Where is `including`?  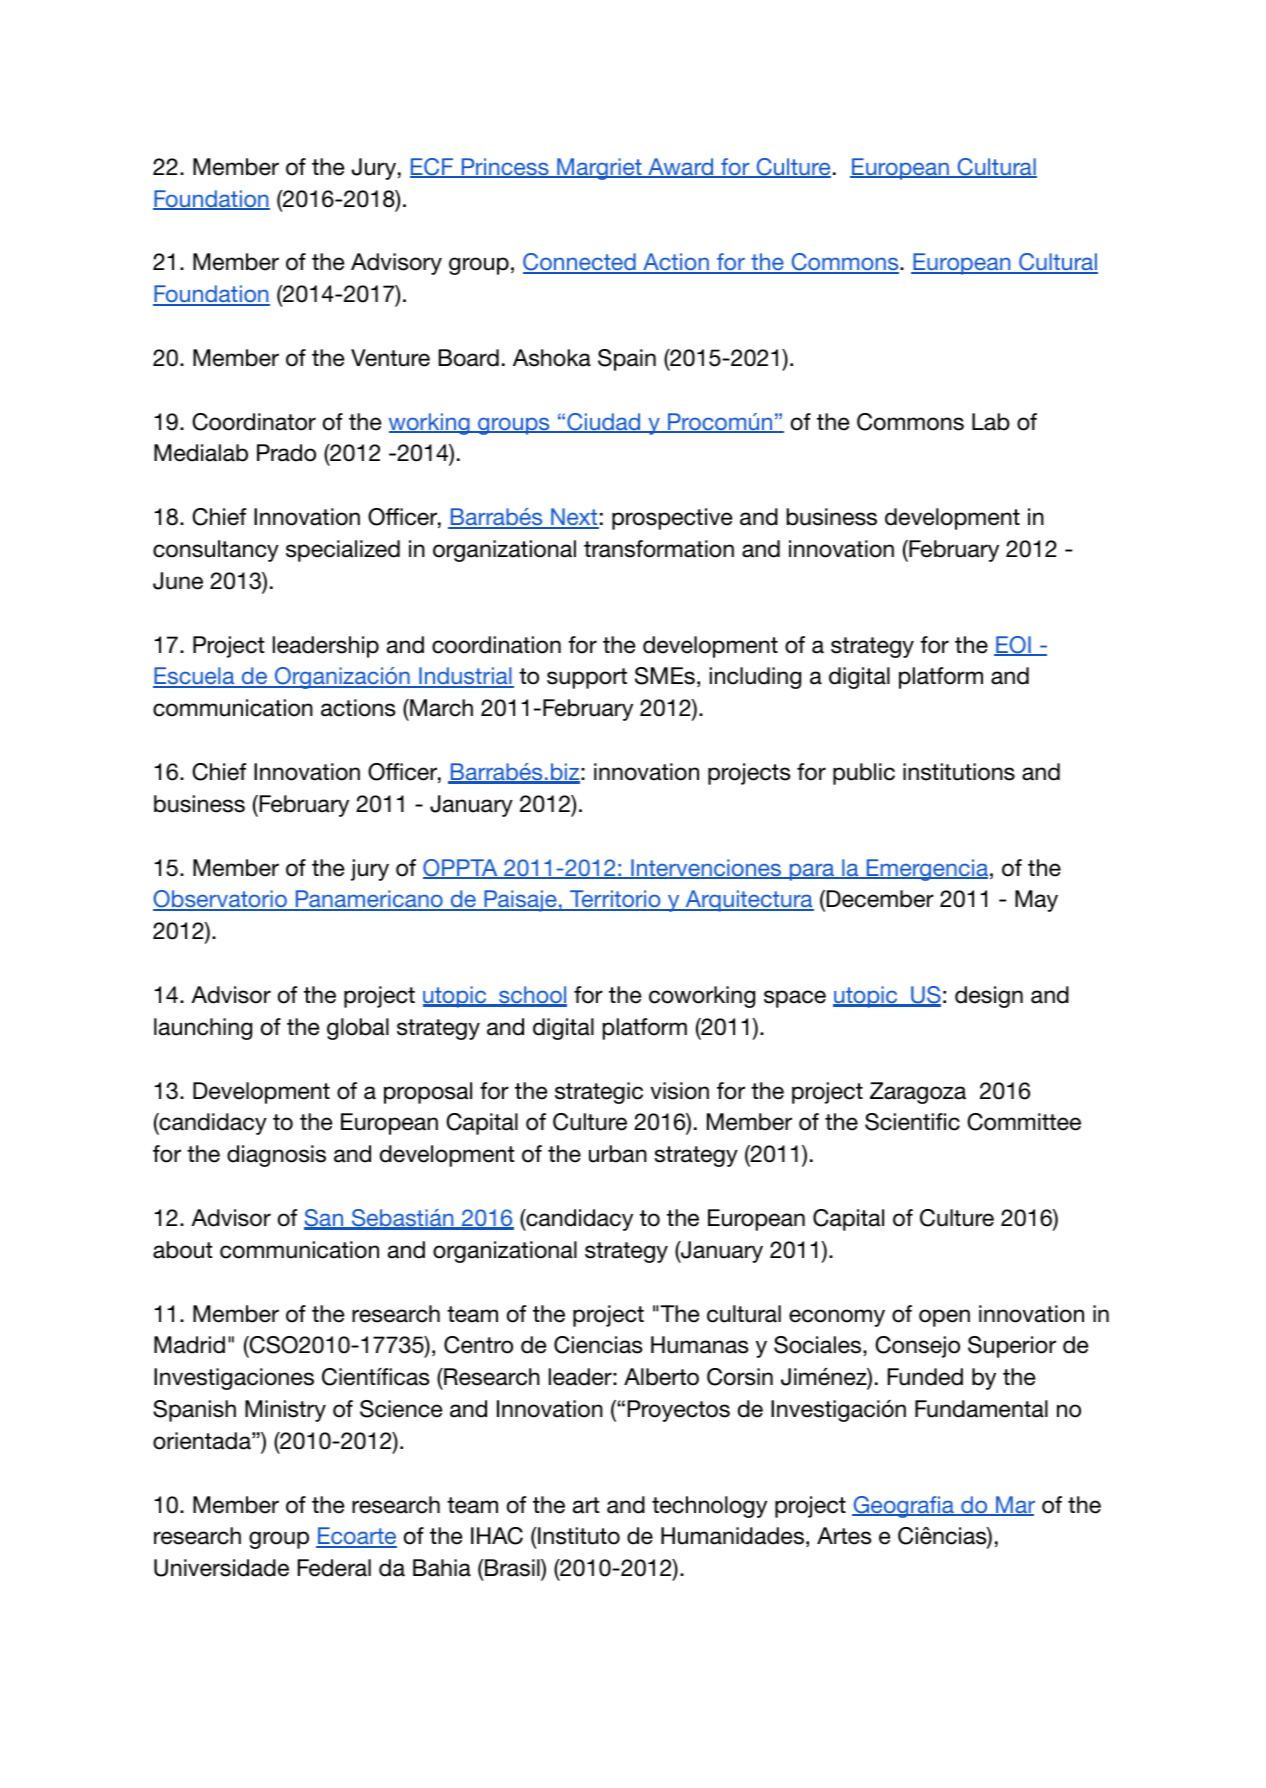
including is located at coordinates (755, 678).
